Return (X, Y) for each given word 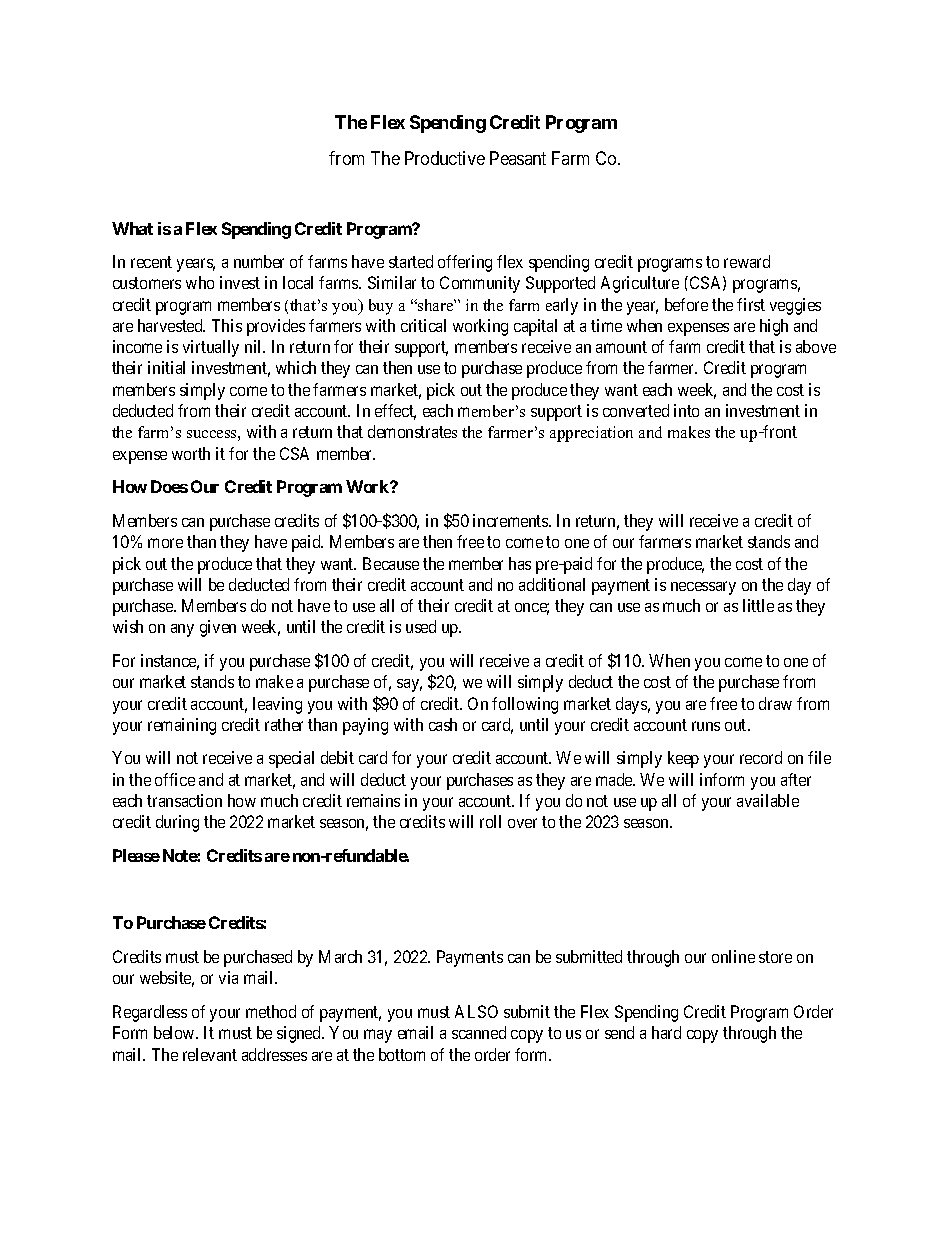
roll (490, 821)
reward (747, 261)
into (686, 410)
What (132, 228)
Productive (445, 158)
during (177, 823)
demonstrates (412, 431)
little (758, 605)
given (218, 628)
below (175, 1032)
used (421, 626)
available (768, 800)
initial (166, 367)
